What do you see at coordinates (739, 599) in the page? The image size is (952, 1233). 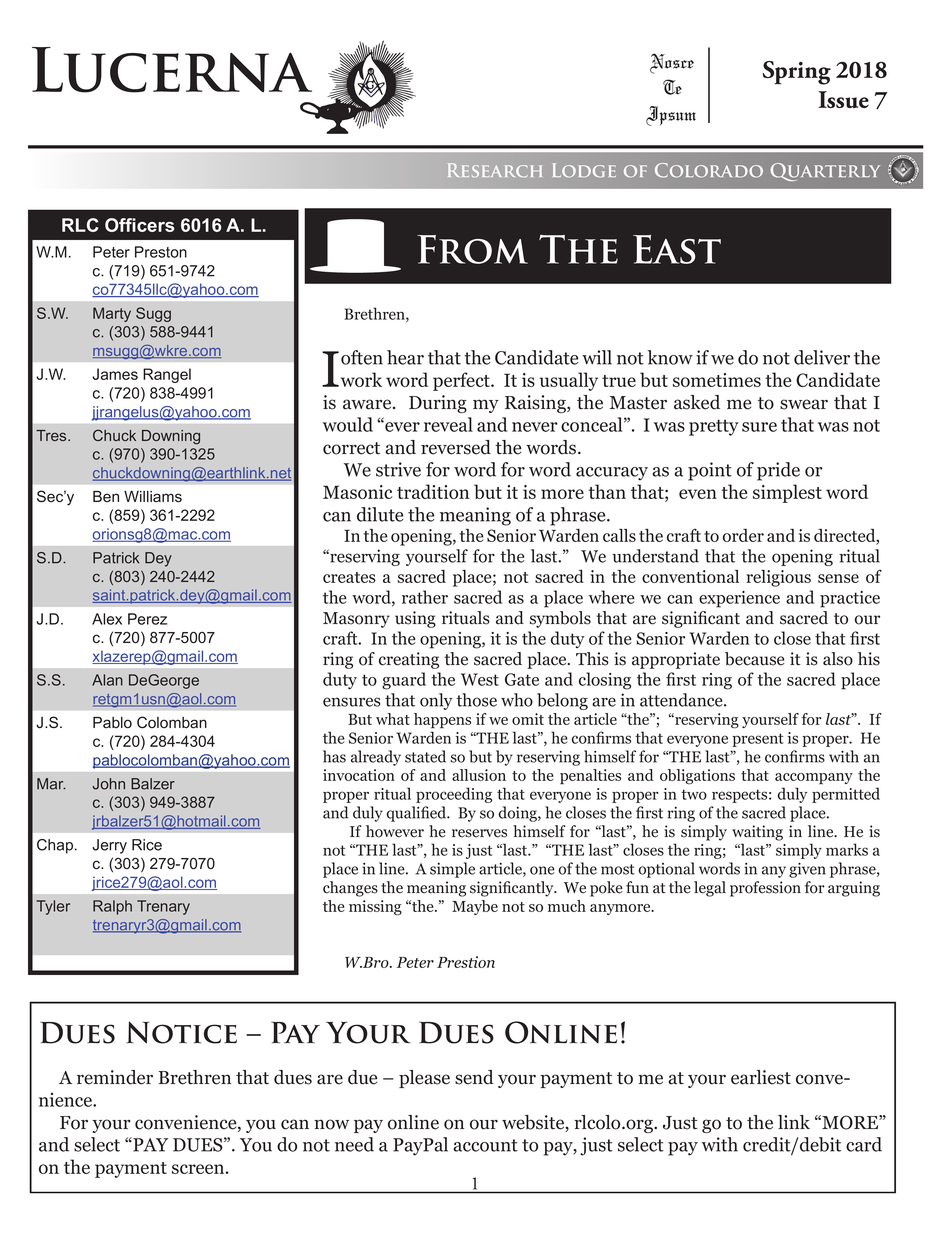 I see `experience` at bounding box center [739, 599].
